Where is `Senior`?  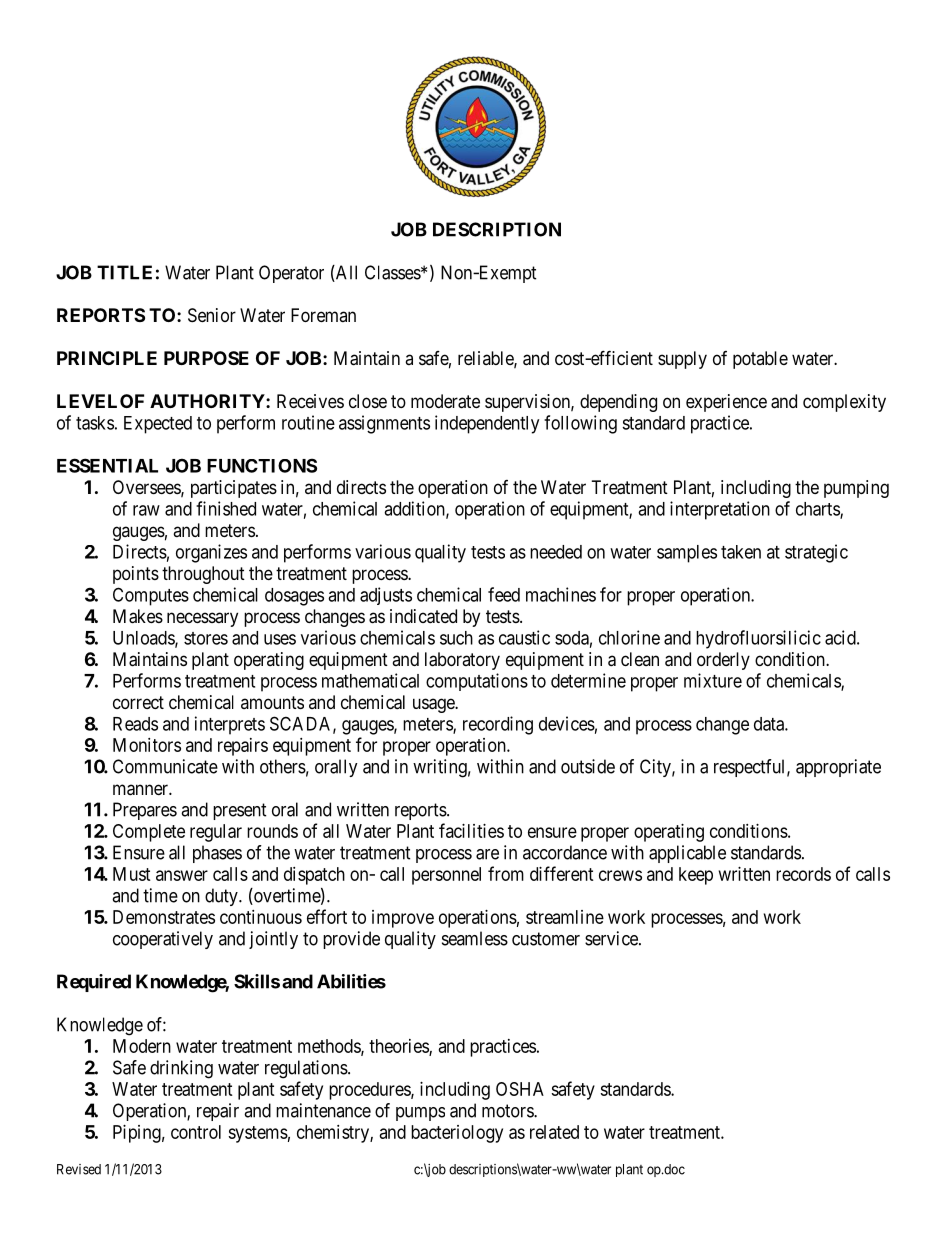 Senior is located at coordinates (212, 315).
